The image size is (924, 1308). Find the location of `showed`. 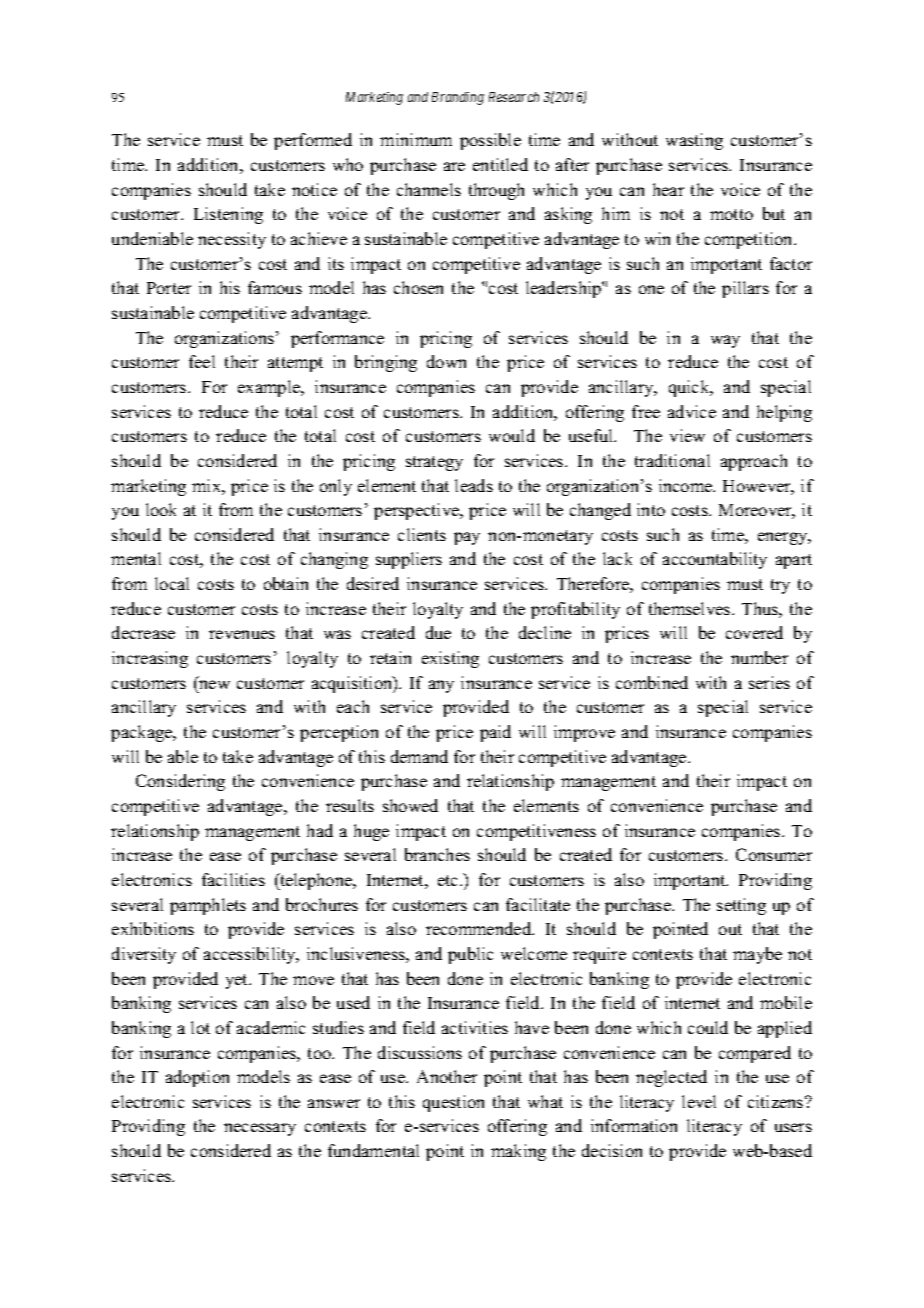

showed is located at coordinates (410, 805).
